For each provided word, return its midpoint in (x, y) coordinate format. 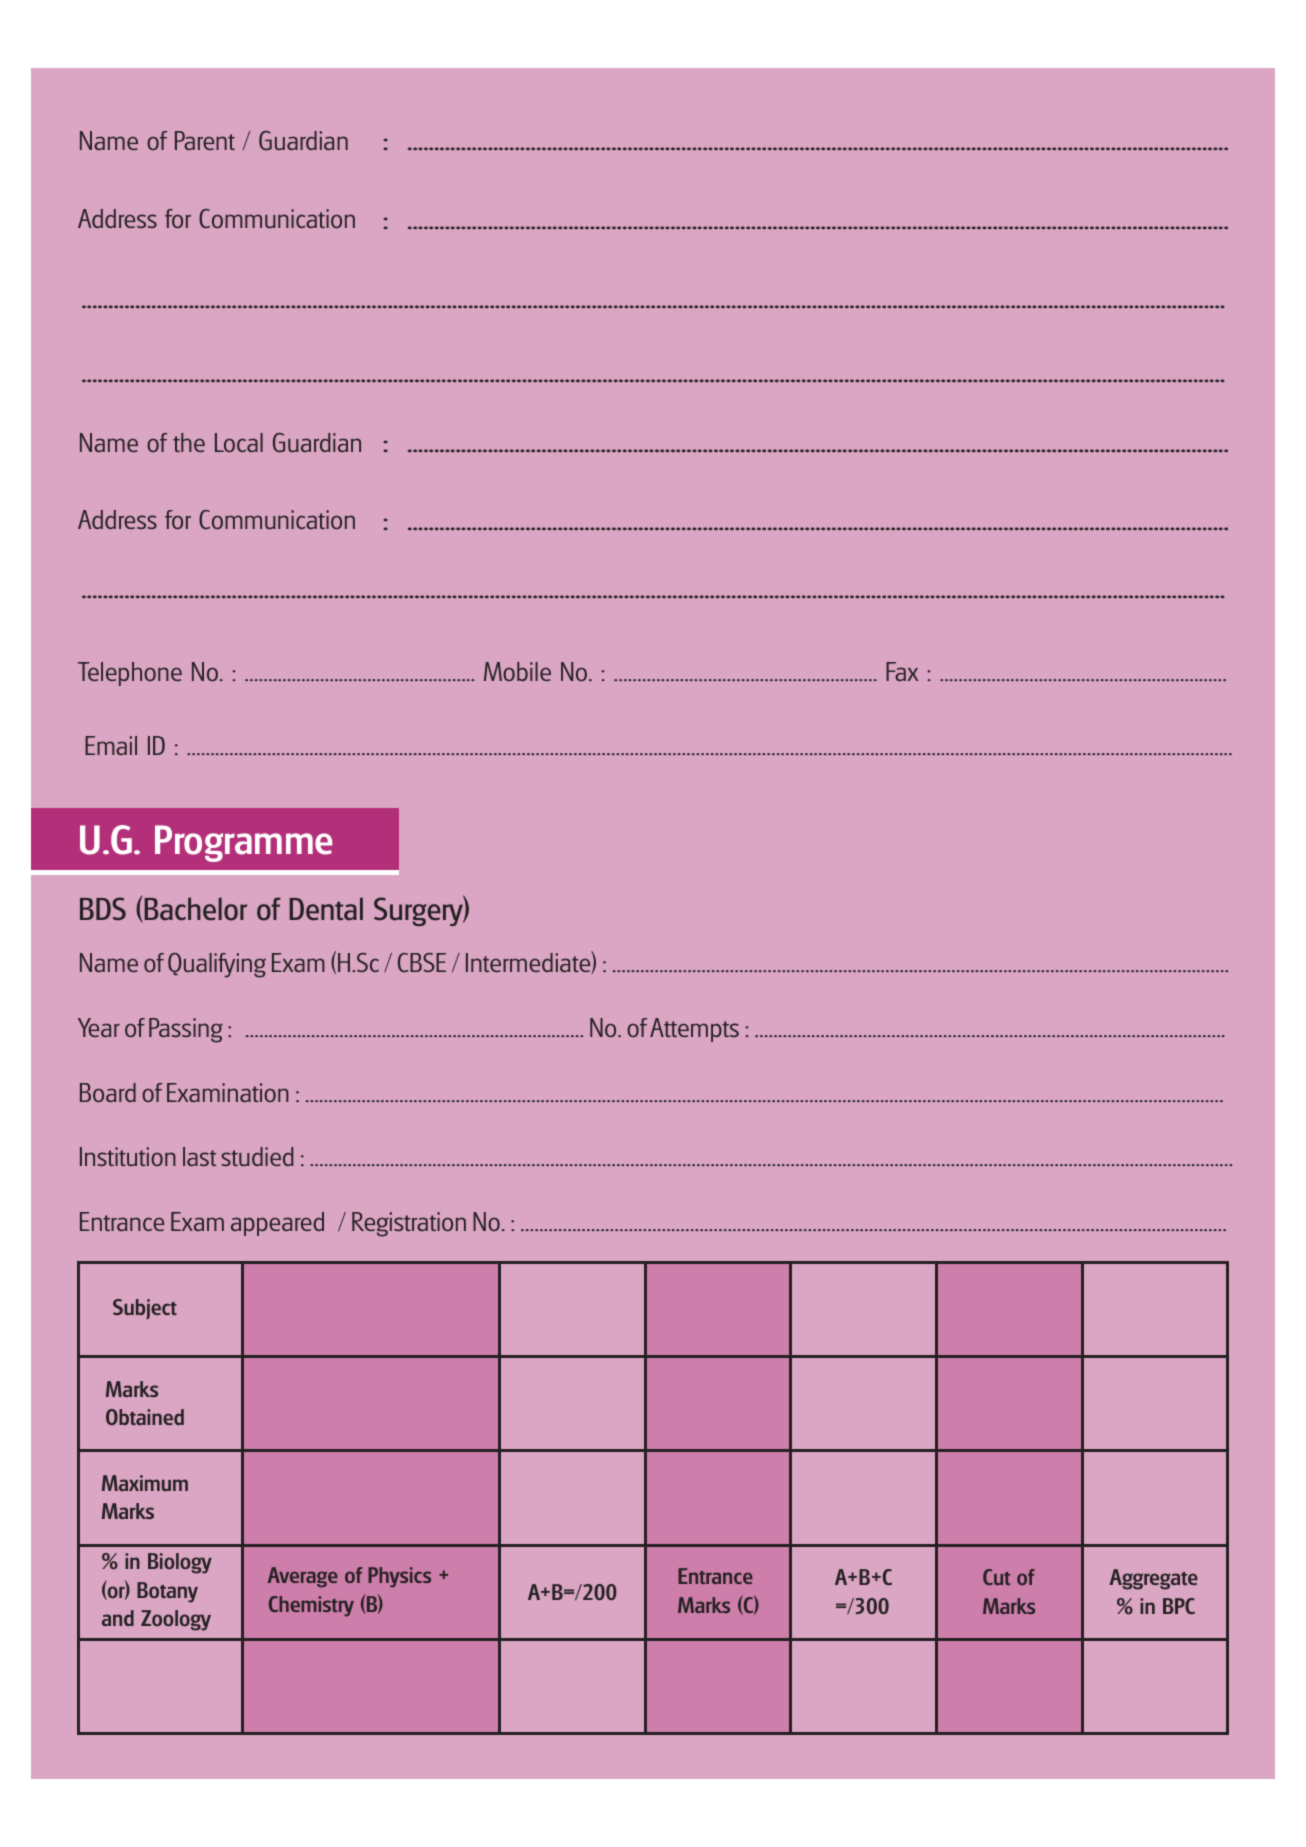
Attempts (694, 1030)
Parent (205, 140)
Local (239, 442)
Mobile (517, 671)
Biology (180, 1563)
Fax (902, 671)
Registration (409, 1224)
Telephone (130, 674)
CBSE (422, 962)
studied (257, 1156)
